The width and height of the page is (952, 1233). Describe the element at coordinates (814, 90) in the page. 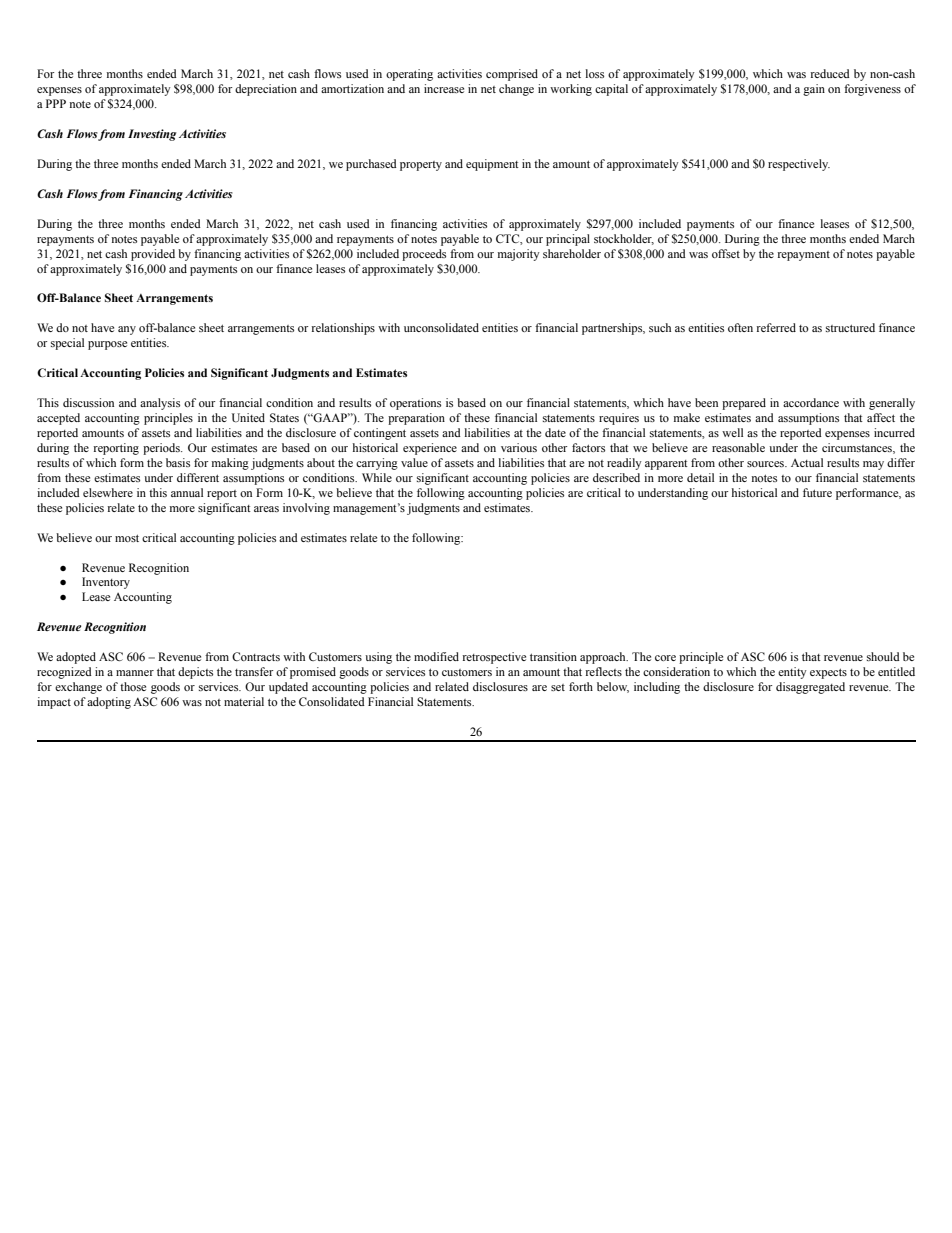

I see `gain` at that location.
